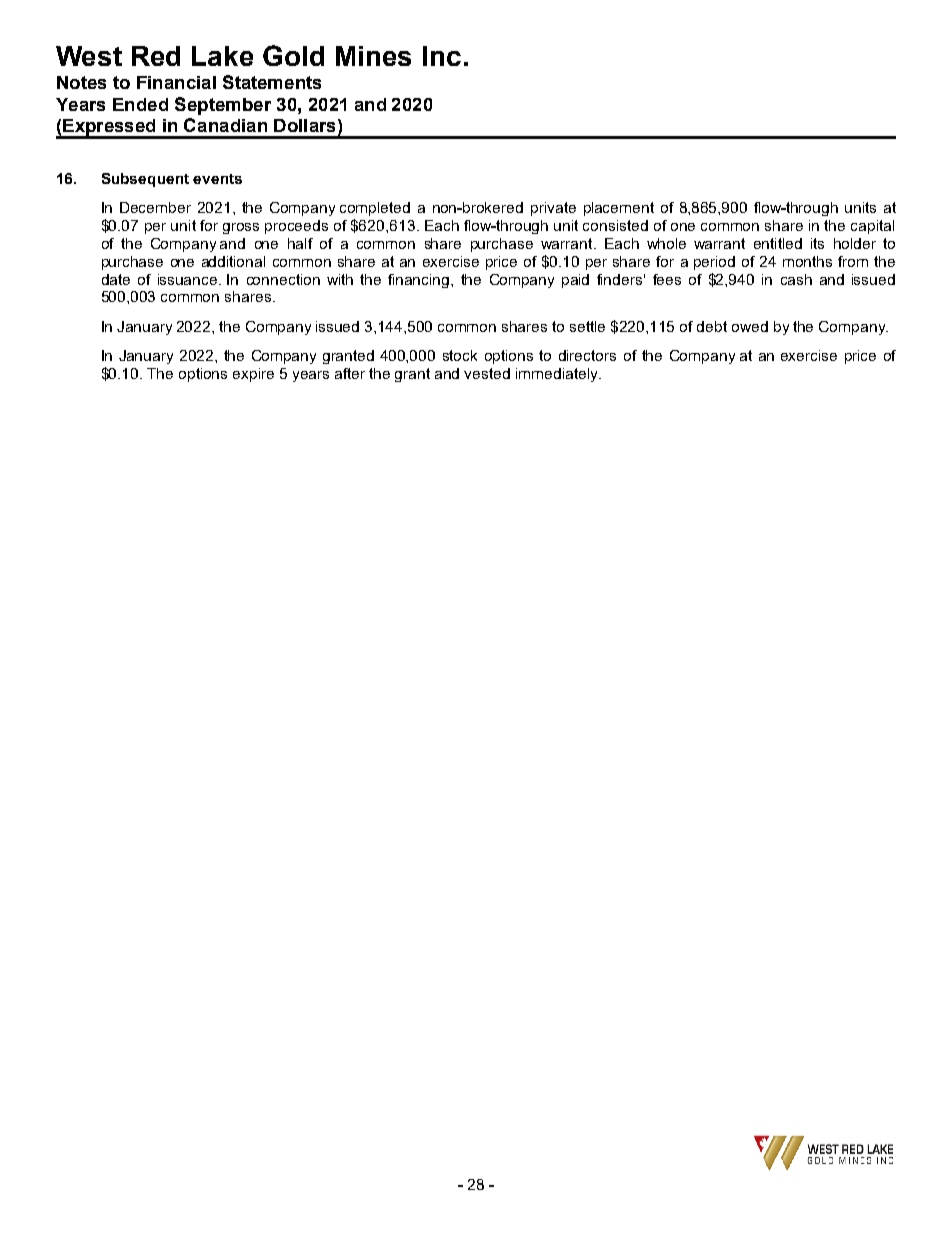 The image size is (952, 1233). Describe the element at coordinates (750, 326) in the page. I see `owed` at that location.
